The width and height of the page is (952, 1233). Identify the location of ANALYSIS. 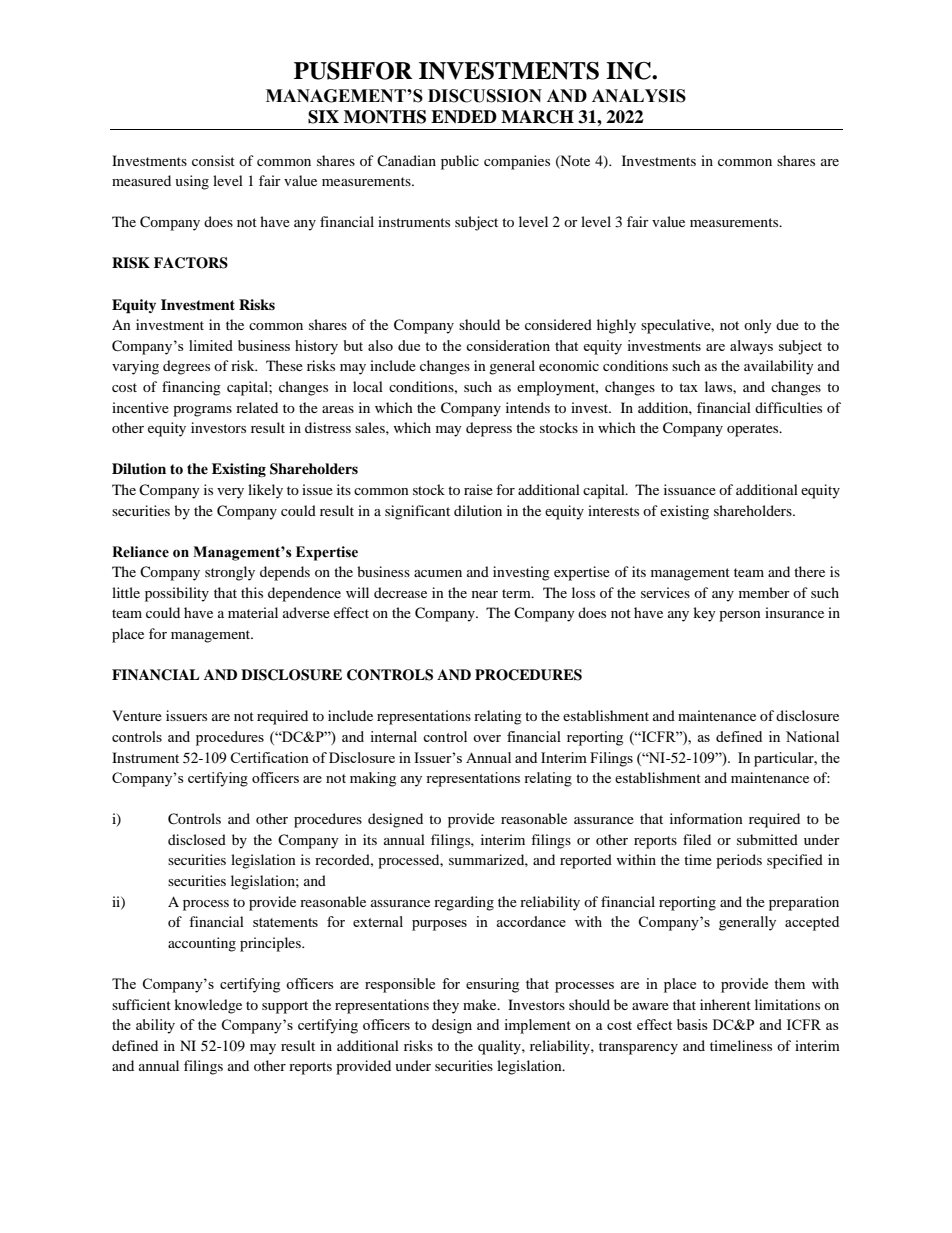
(639, 96).
